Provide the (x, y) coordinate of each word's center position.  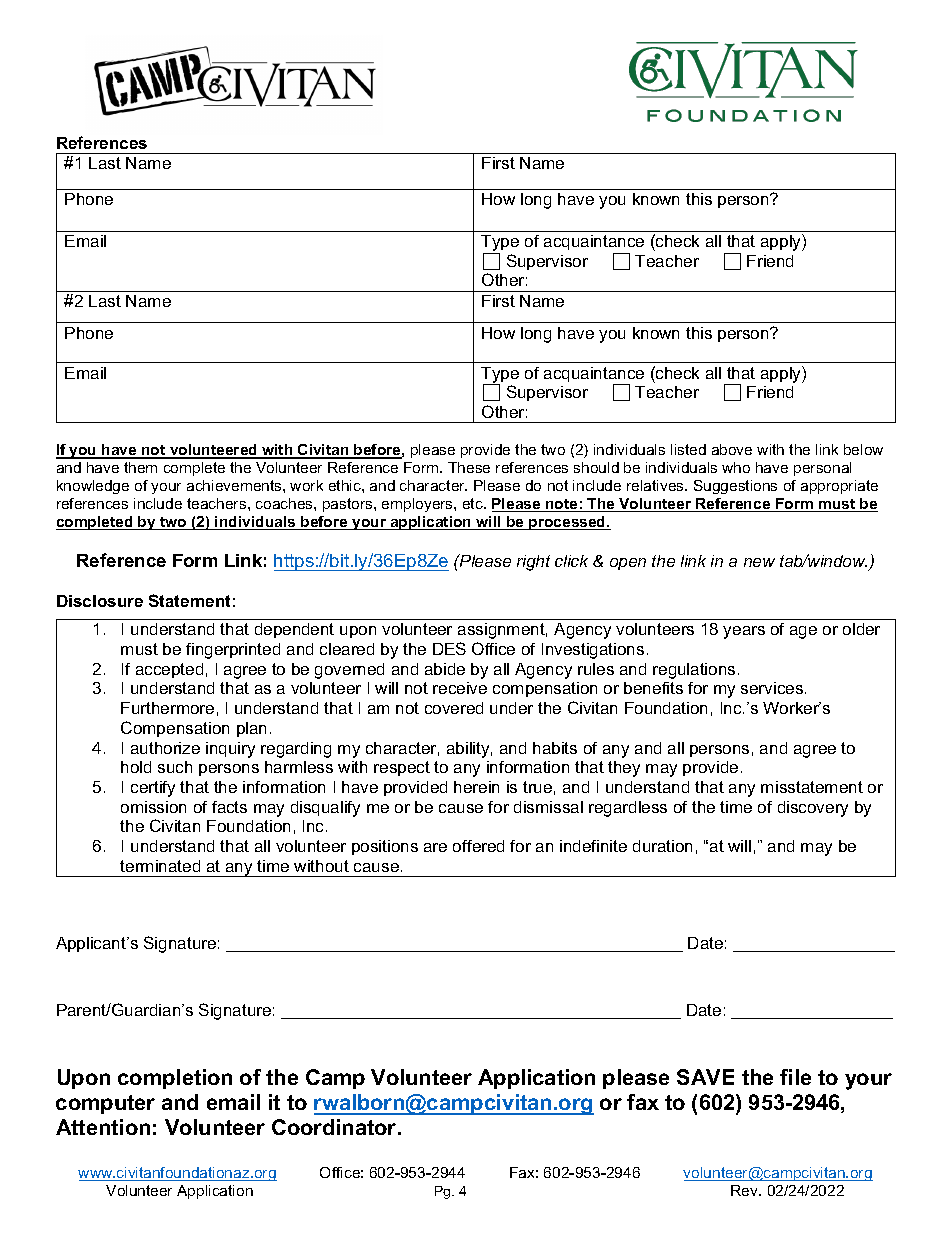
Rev (746, 1190)
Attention (103, 1127)
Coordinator (335, 1127)
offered (478, 846)
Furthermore (167, 708)
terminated (160, 866)
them (140, 467)
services (772, 688)
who (736, 467)
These (469, 467)
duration (662, 846)
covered (454, 708)
